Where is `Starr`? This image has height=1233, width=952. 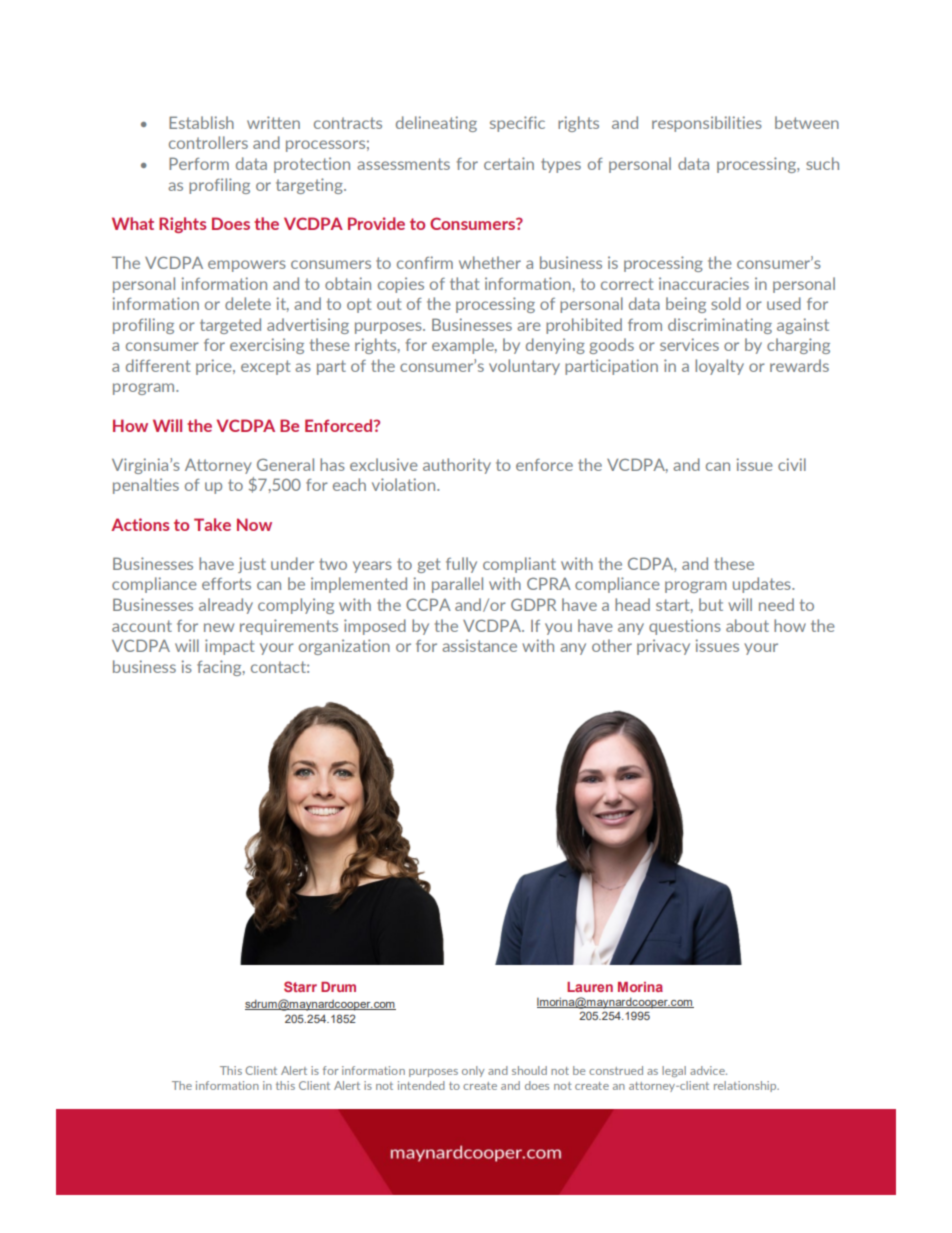
Starr is located at coordinates (300, 986).
